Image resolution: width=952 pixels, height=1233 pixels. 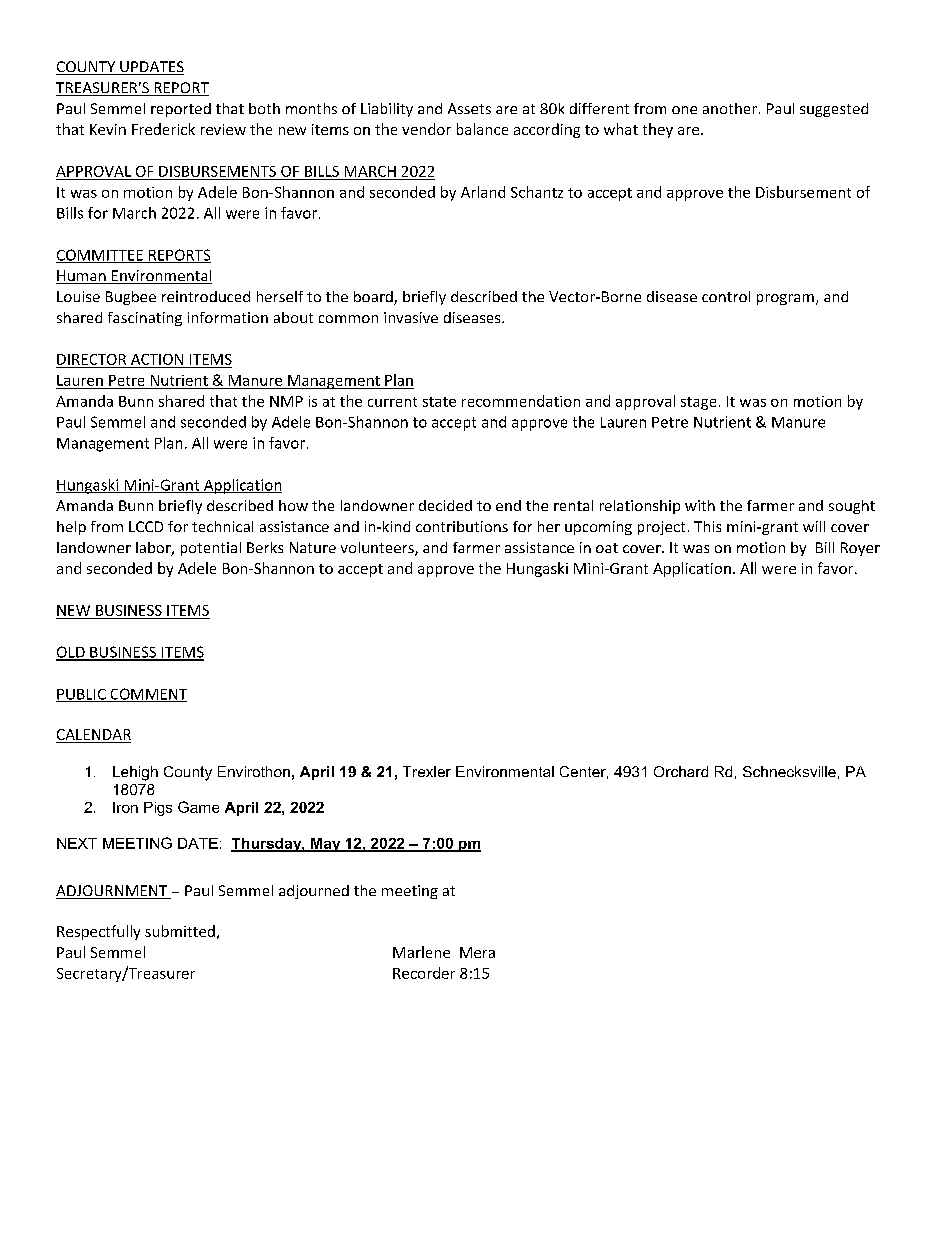 I want to click on Mera, so click(x=477, y=952).
